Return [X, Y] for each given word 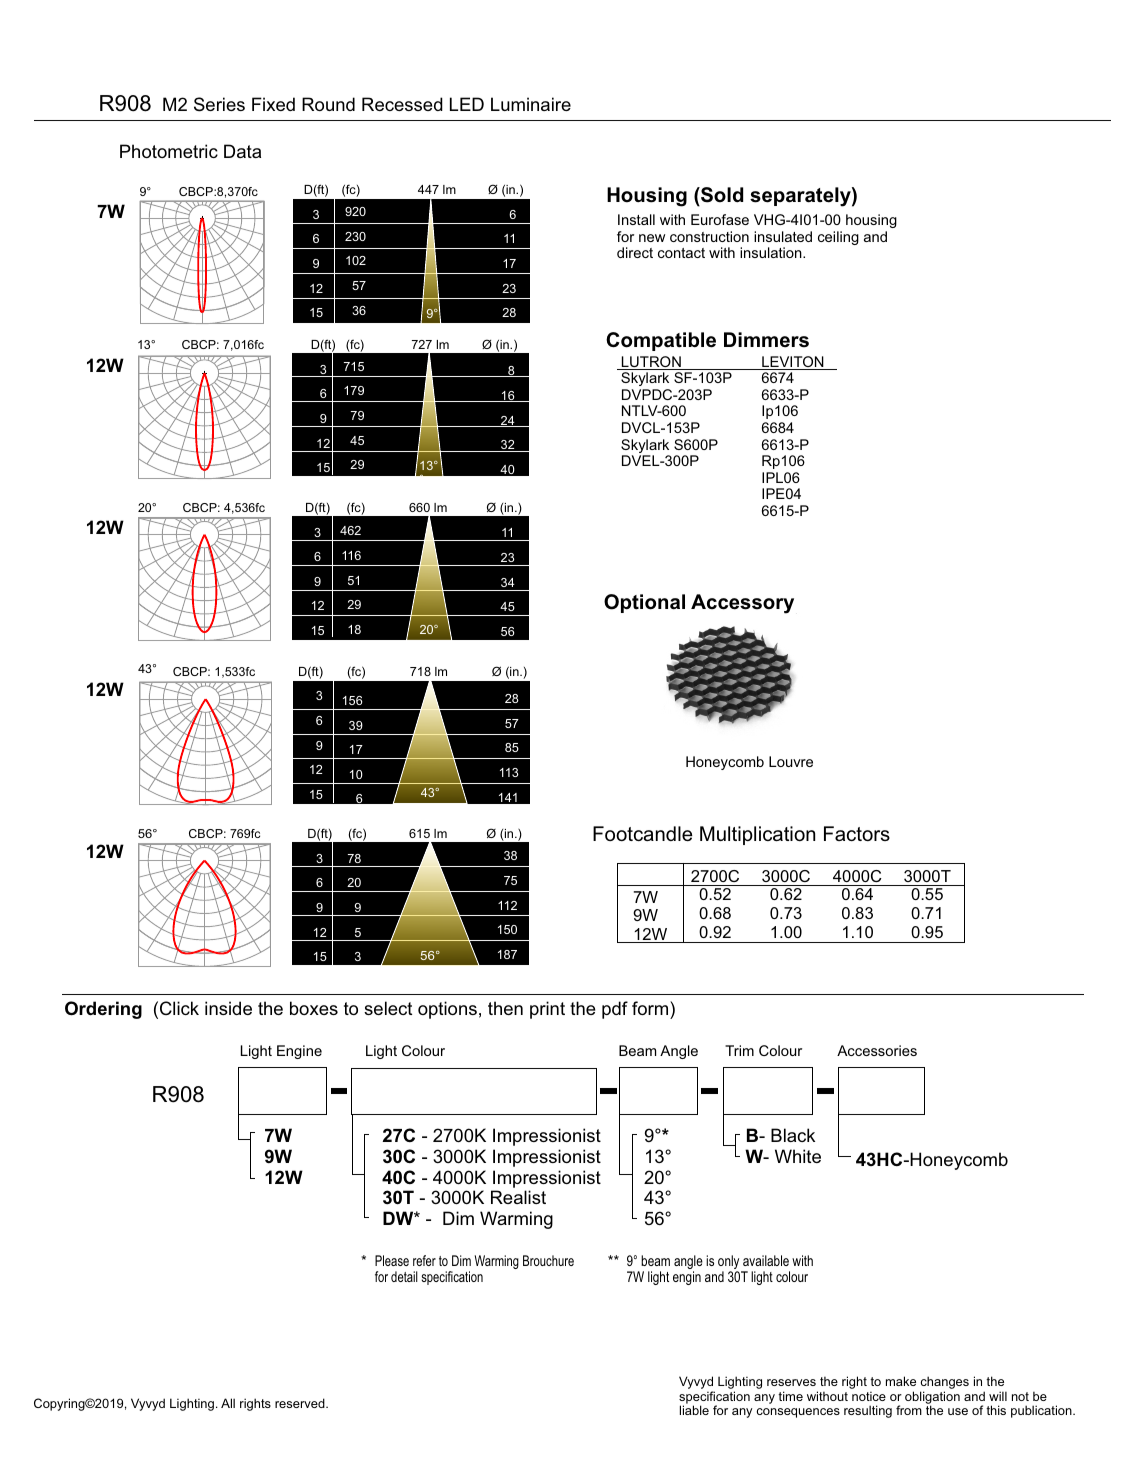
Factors [857, 833]
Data [242, 151]
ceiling [838, 238]
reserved [301, 1403]
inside [228, 1008]
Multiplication [757, 835]
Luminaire [531, 104]
